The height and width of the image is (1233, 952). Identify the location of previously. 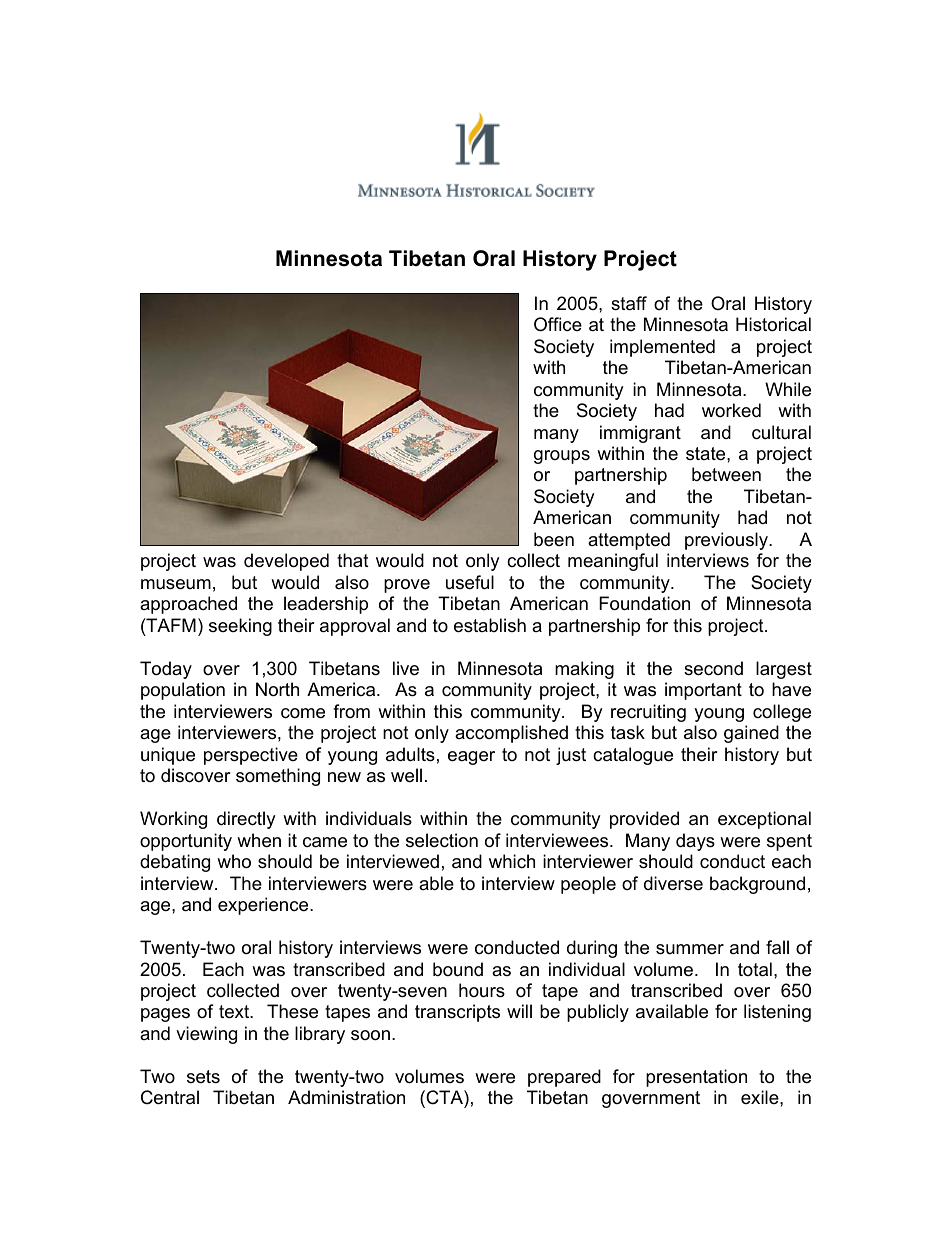
(727, 541).
